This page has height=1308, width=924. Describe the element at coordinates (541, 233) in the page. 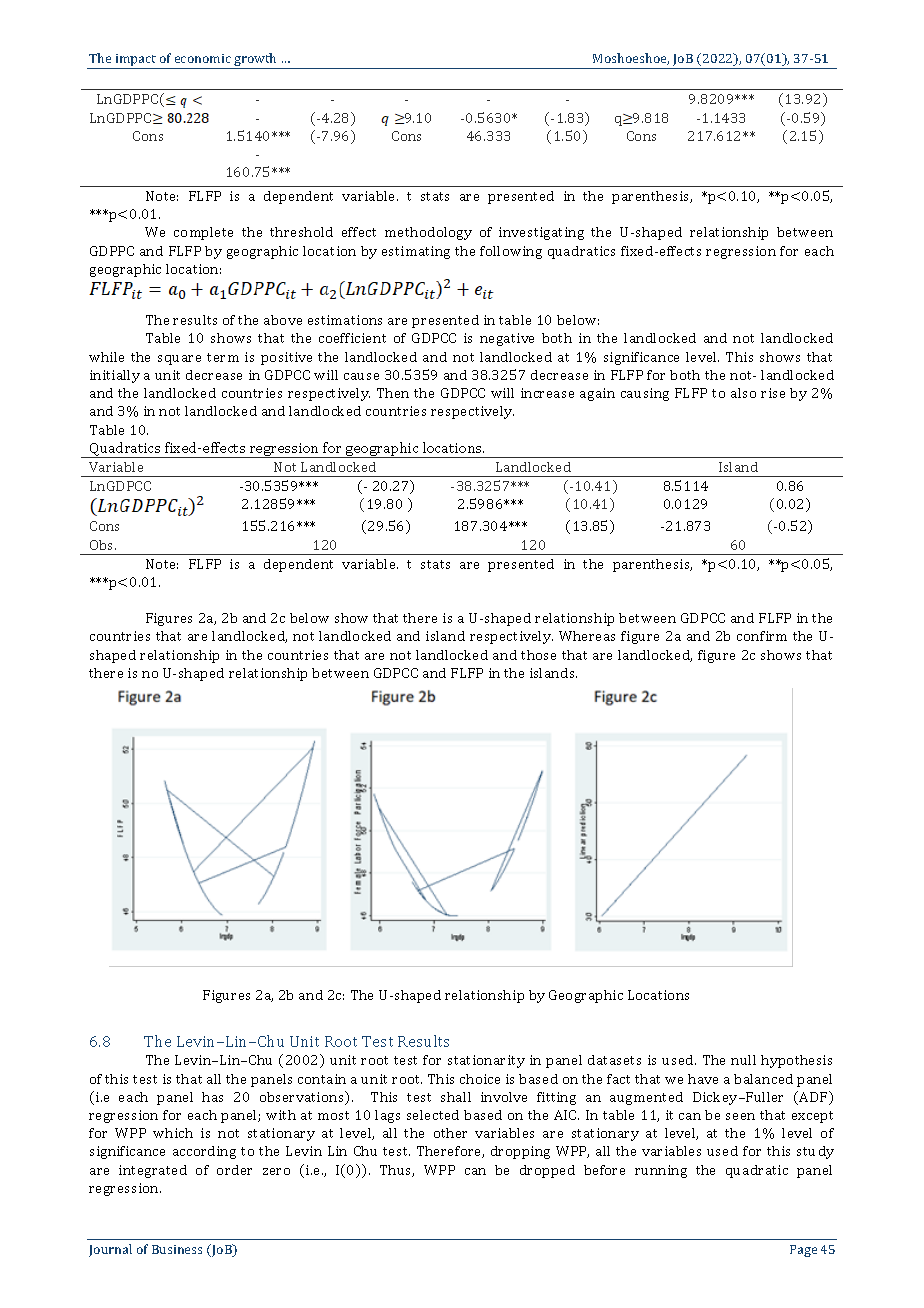

I see `investigating` at that location.
